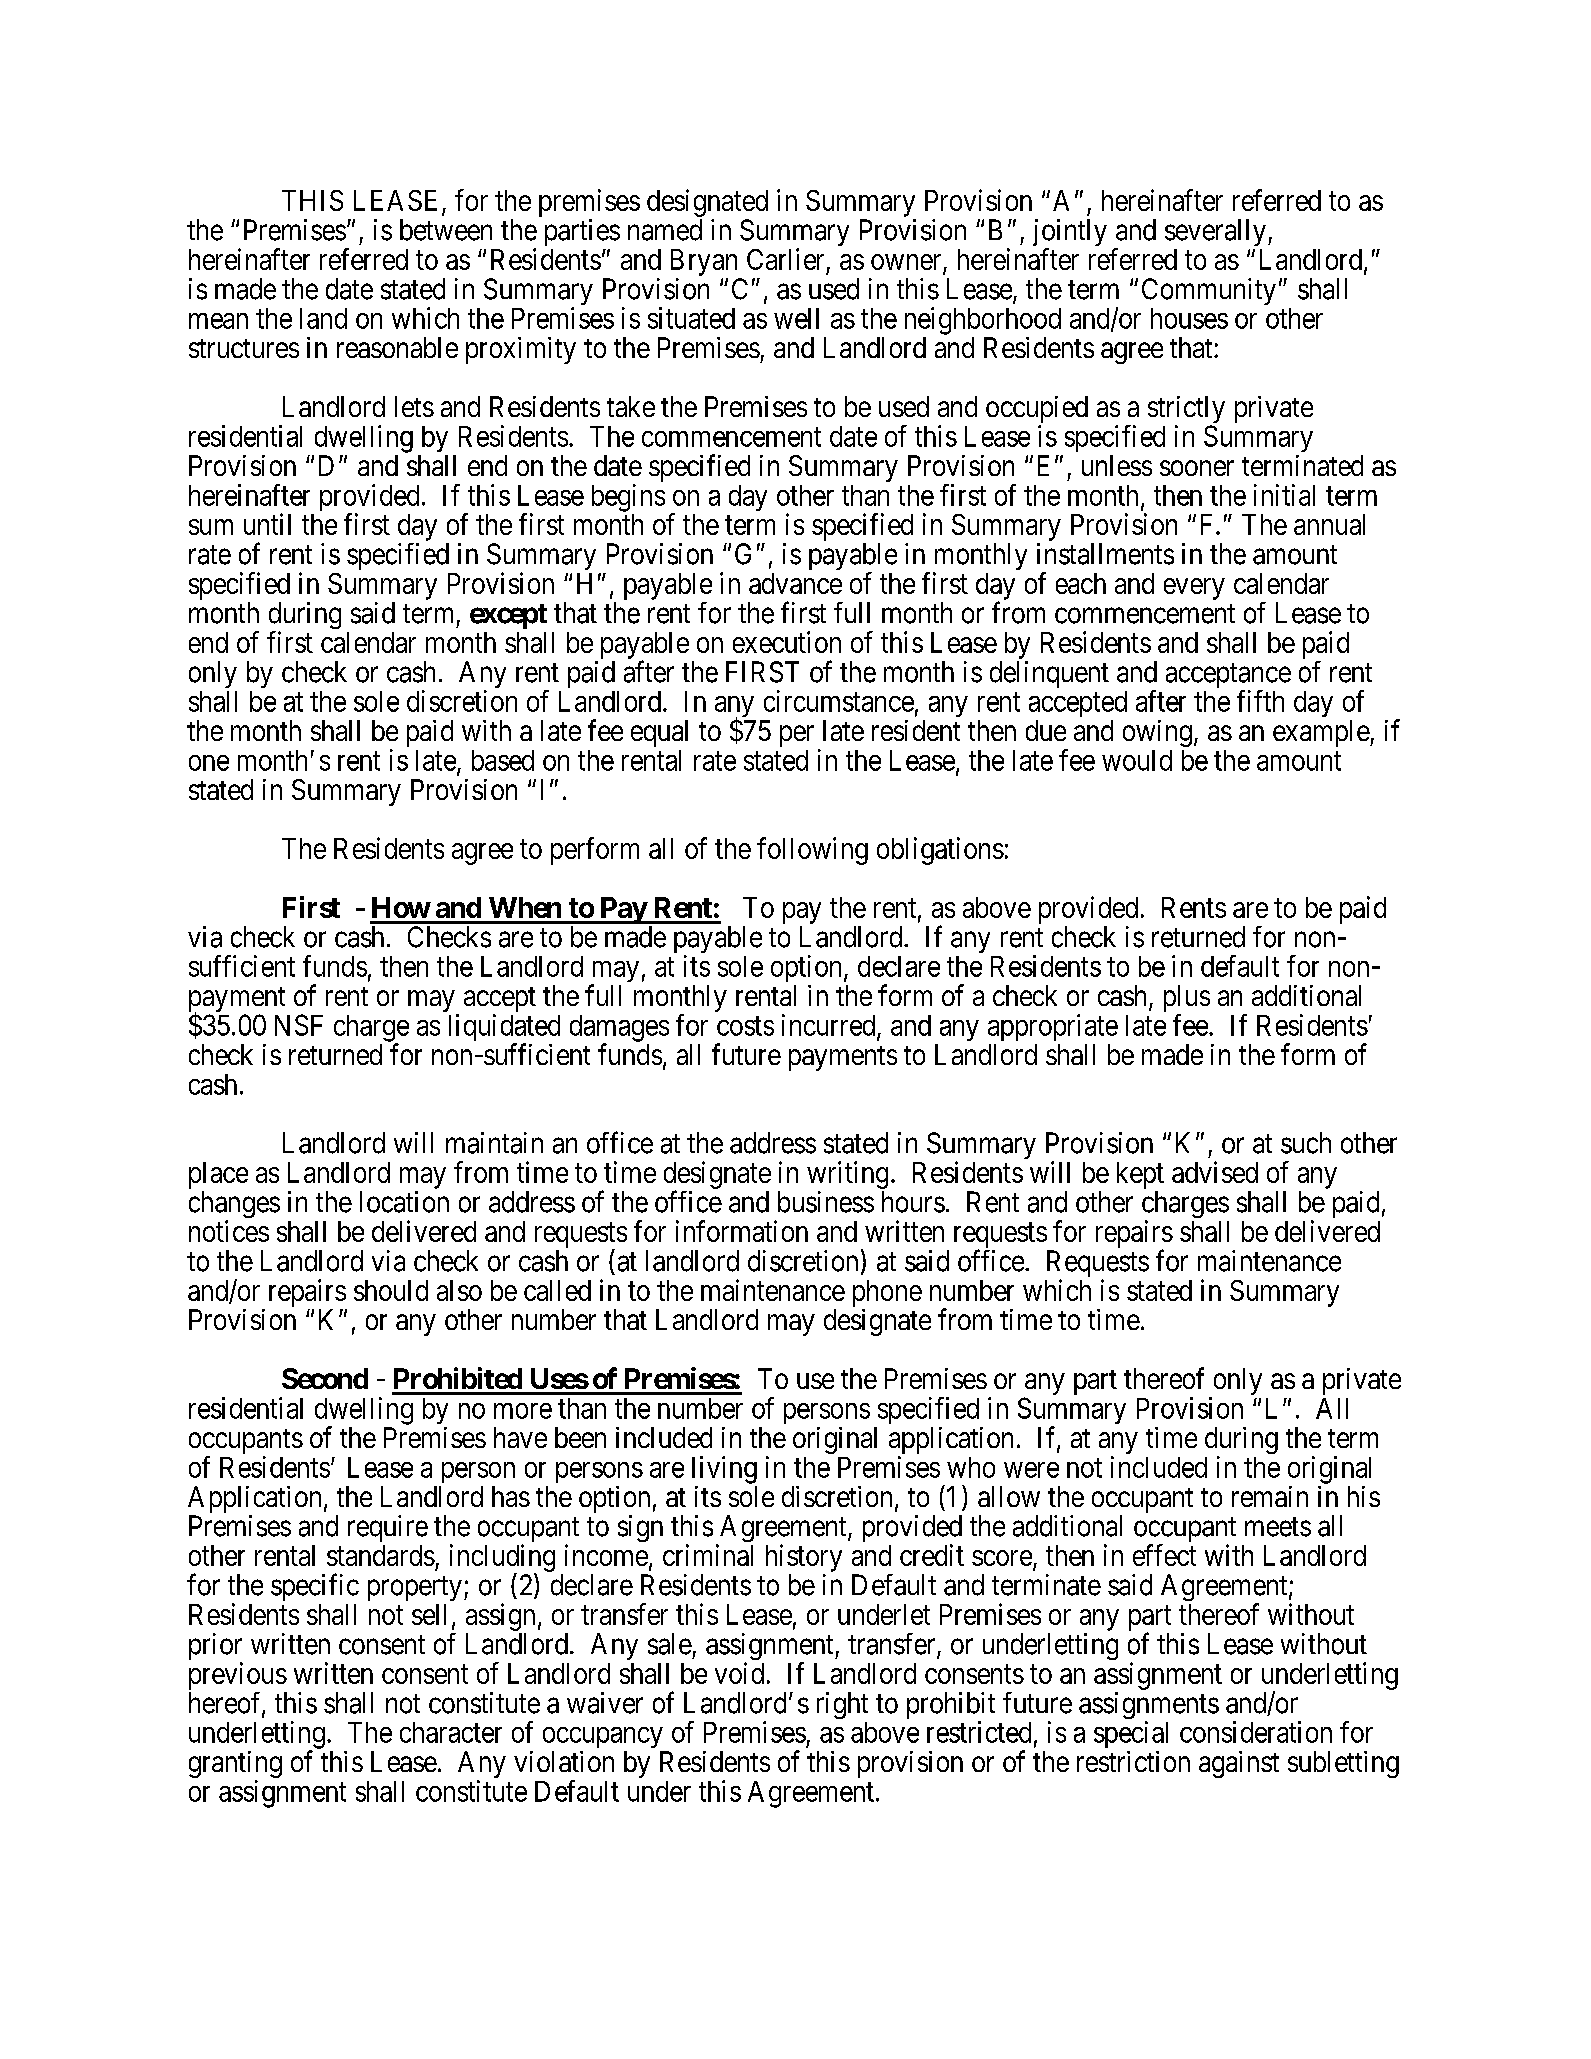 The width and height of the document is (1591, 2059). Describe the element at coordinates (704, 262) in the document. I see `Bryan` at that location.
